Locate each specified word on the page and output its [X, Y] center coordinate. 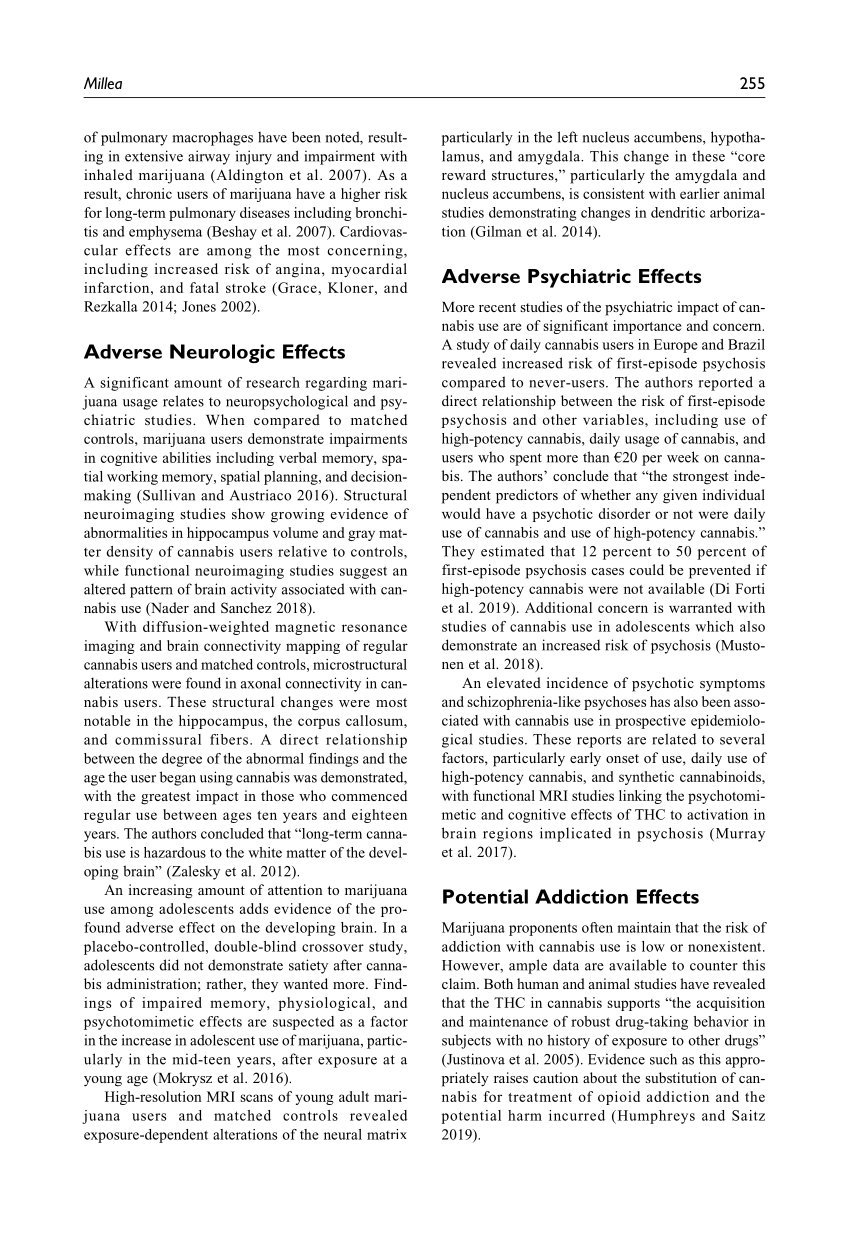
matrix [386, 1134]
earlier [700, 193]
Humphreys [655, 1117]
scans [256, 1098]
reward [464, 174]
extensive [154, 156]
